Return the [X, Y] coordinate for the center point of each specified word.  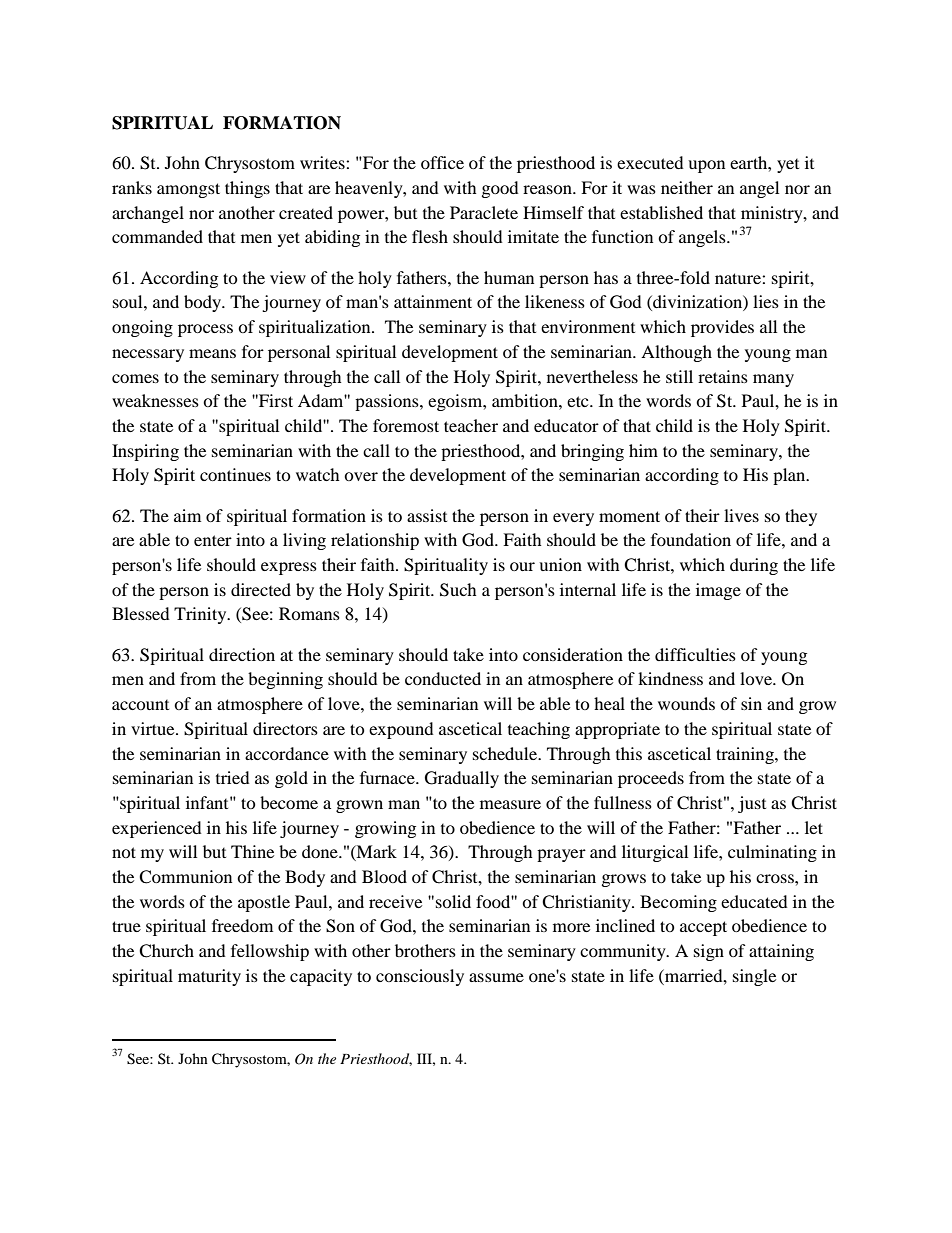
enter [213, 540]
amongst [188, 190]
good [500, 189]
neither [687, 187]
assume [496, 977]
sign [709, 952]
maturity [209, 977]
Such [458, 590]
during [754, 566]
